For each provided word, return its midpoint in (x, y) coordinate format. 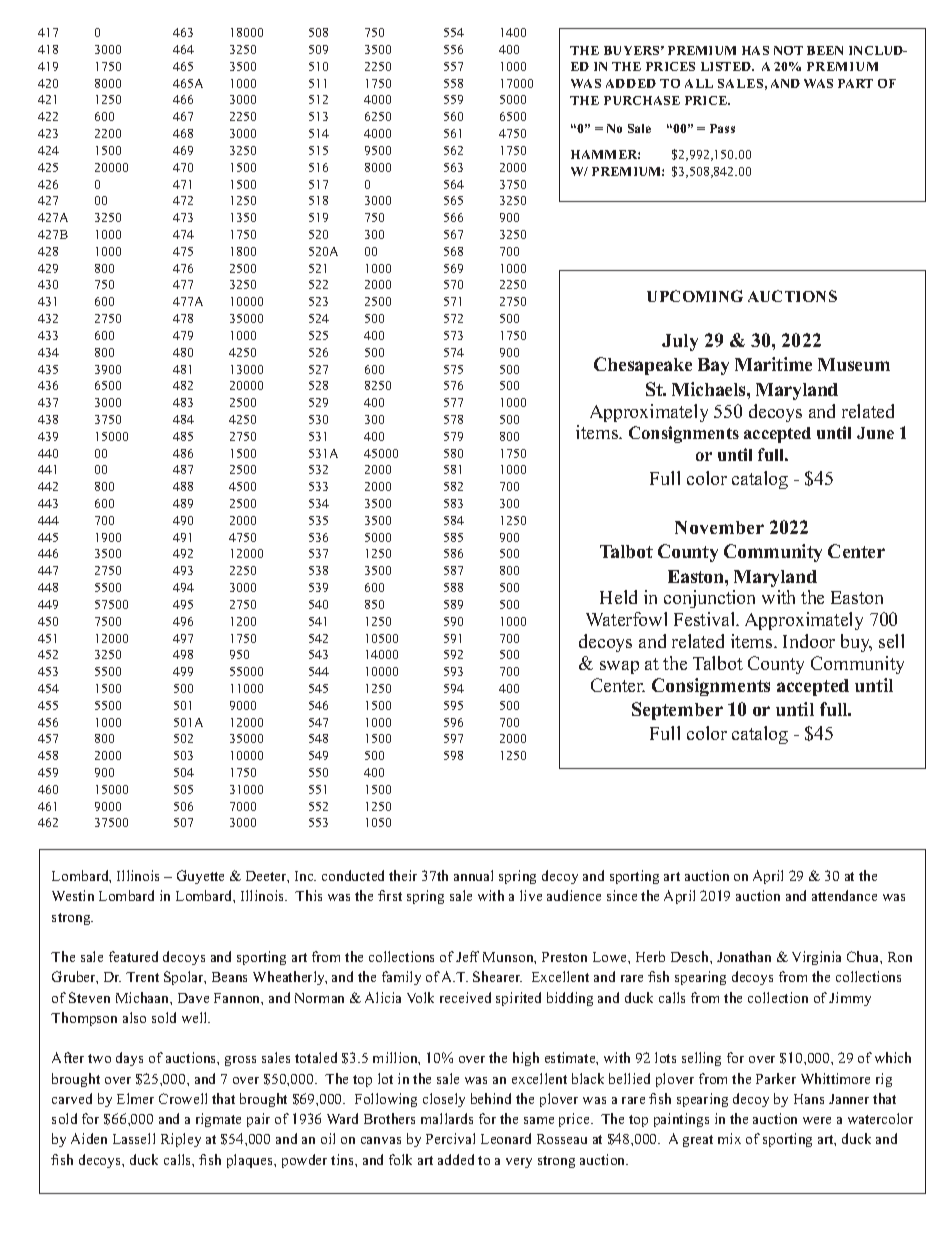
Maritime (773, 364)
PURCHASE (642, 100)
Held (618, 597)
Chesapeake (643, 366)
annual (473, 875)
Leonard (506, 1138)
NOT (788, 50)
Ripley (181, 1140)
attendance (844, 895)
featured (133, 956)
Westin (73, 895)
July (680, 342)
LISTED (727, 66)
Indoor (809, 641)
